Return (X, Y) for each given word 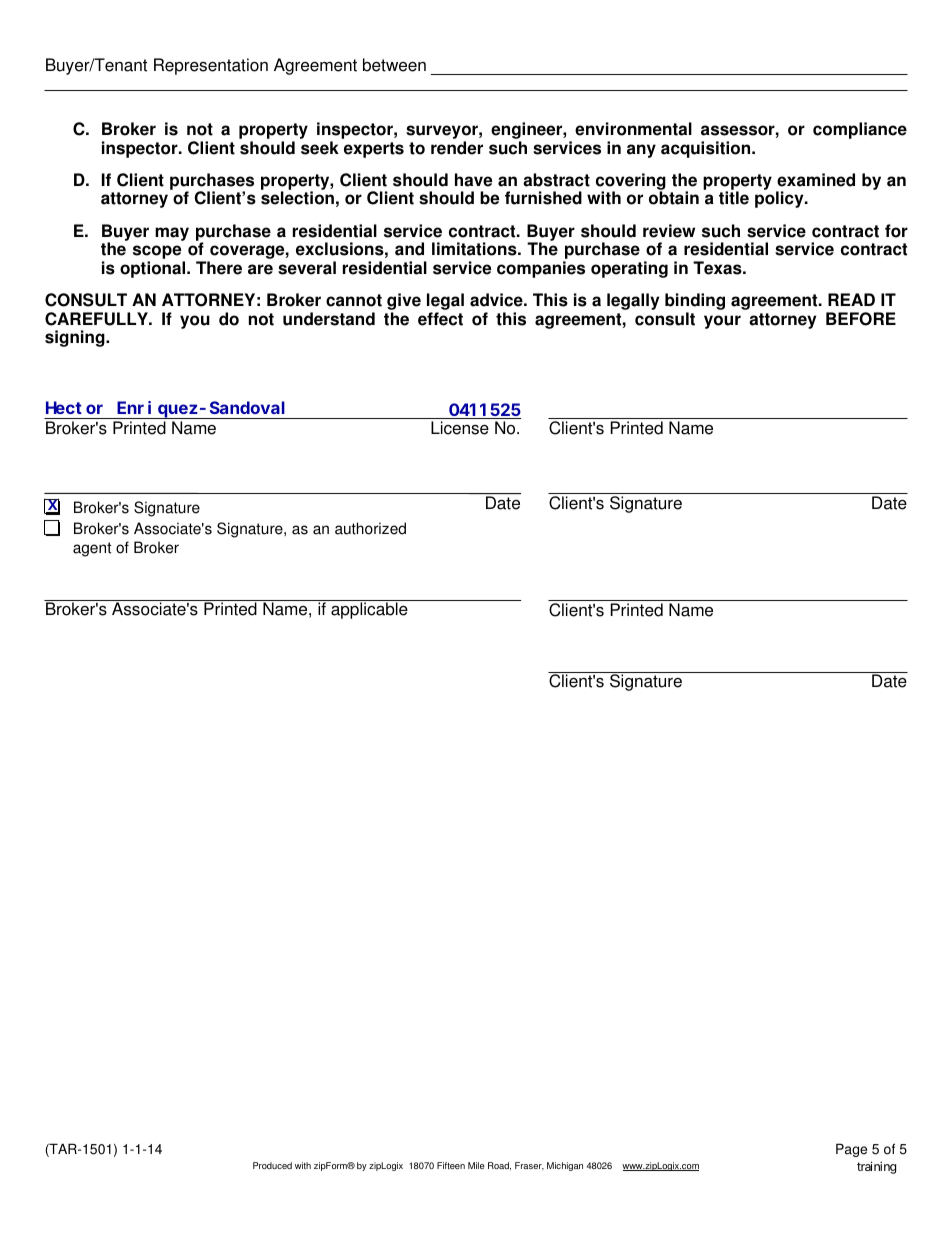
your (722, 322)
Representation (211, 66)
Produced (272, 1165)
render (457, 148)
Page (851, 1150)
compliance (860, 130)
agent (92, 549)
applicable (369, 610)
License (460, 428)
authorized (370, 528)
